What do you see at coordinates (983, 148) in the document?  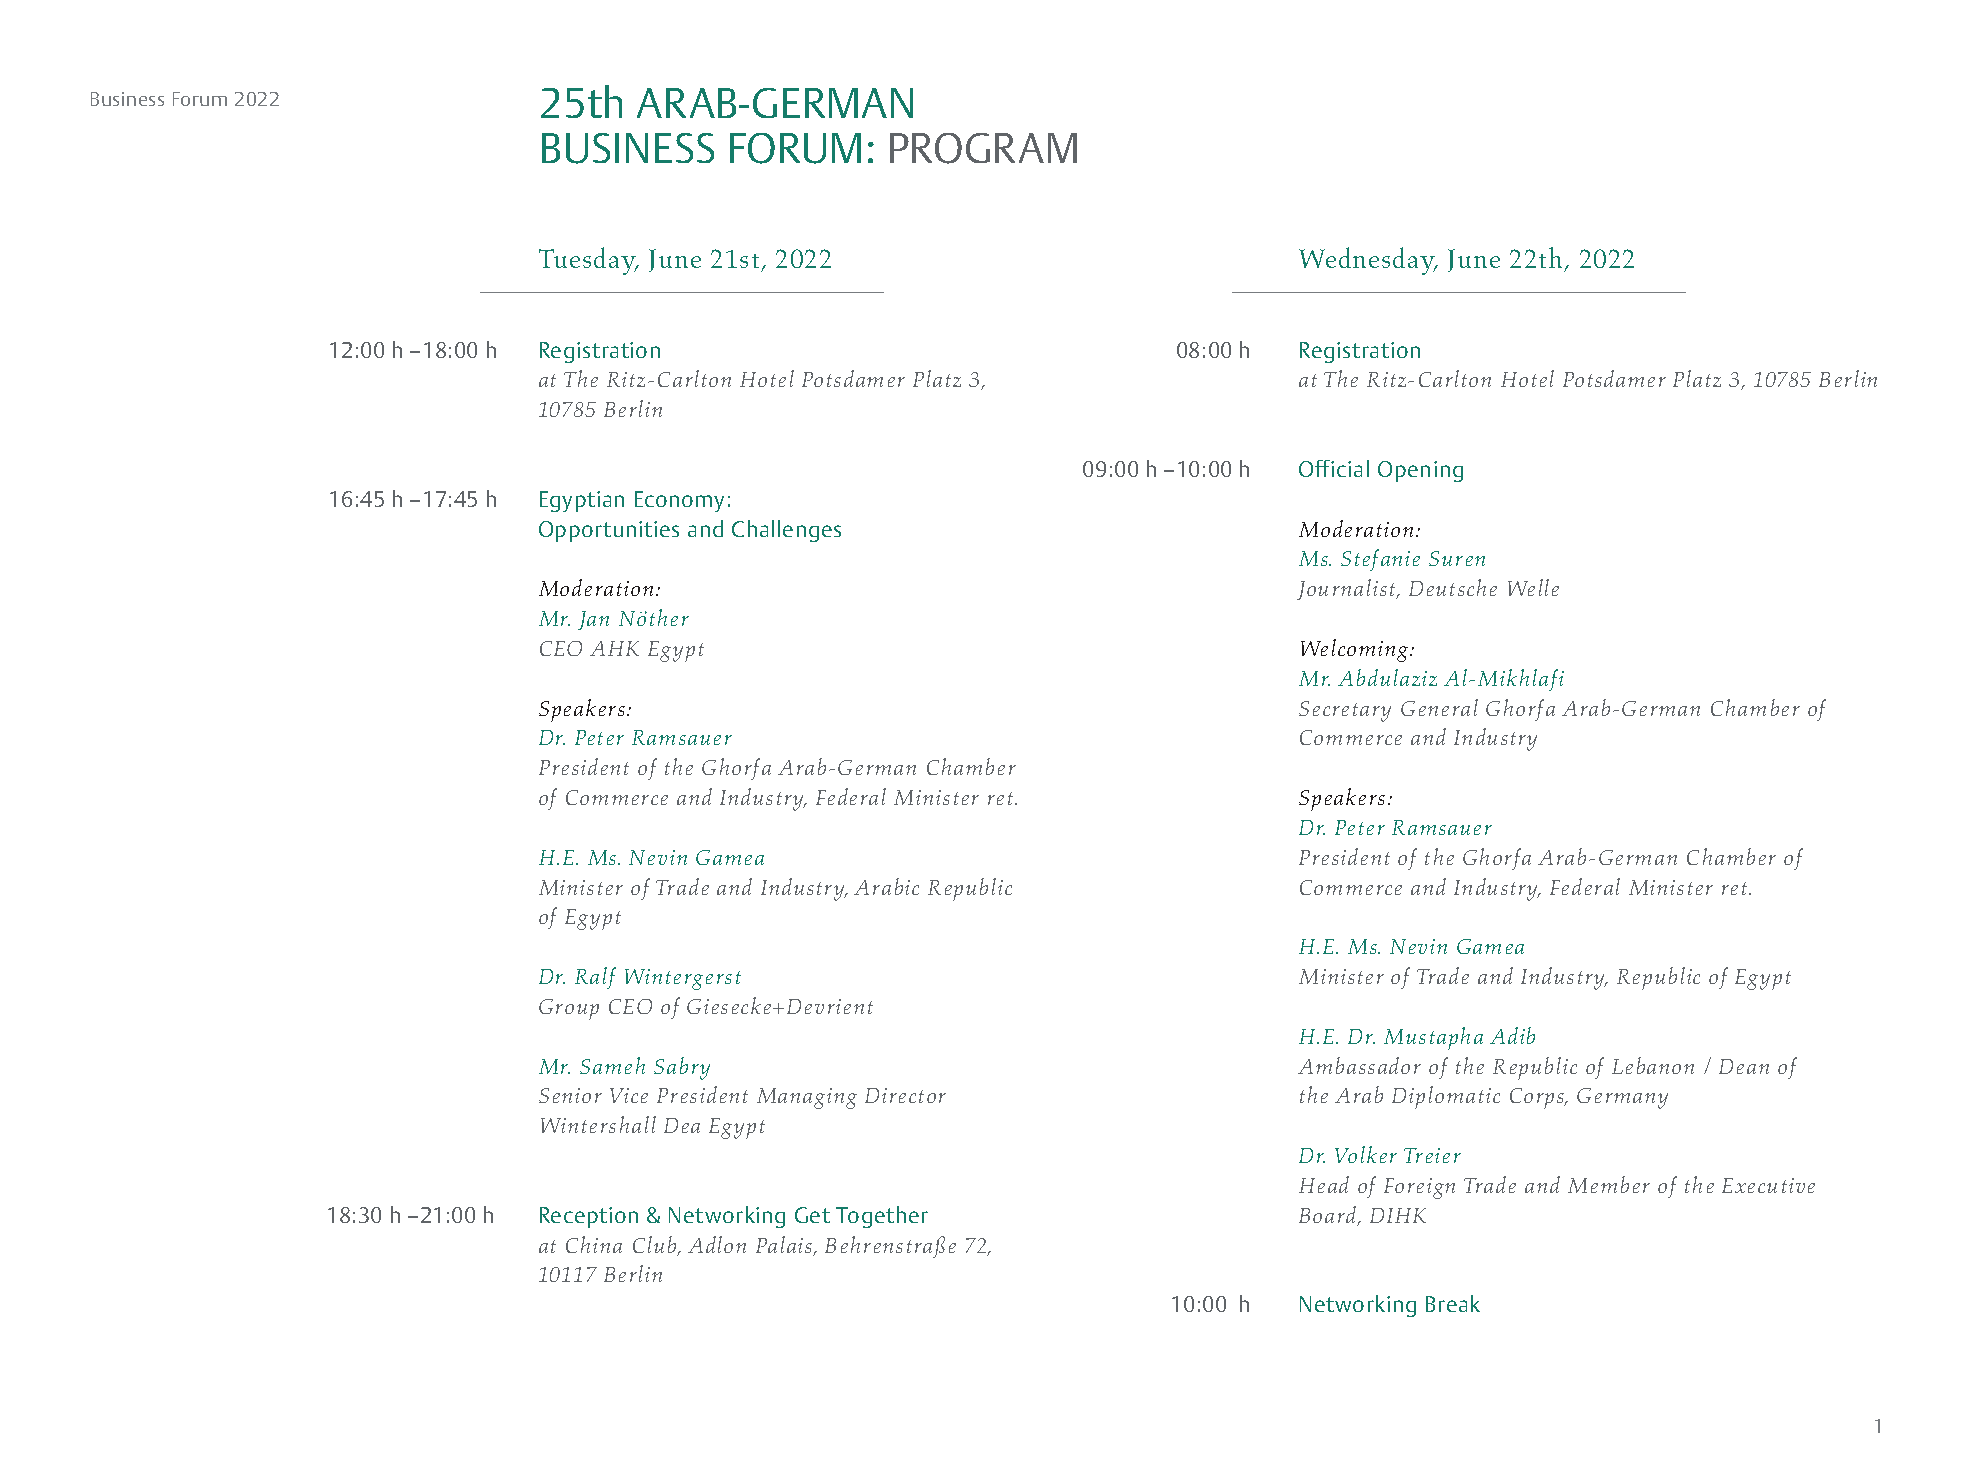 I see `PROGRAM` at bounding box center [983, 148].
